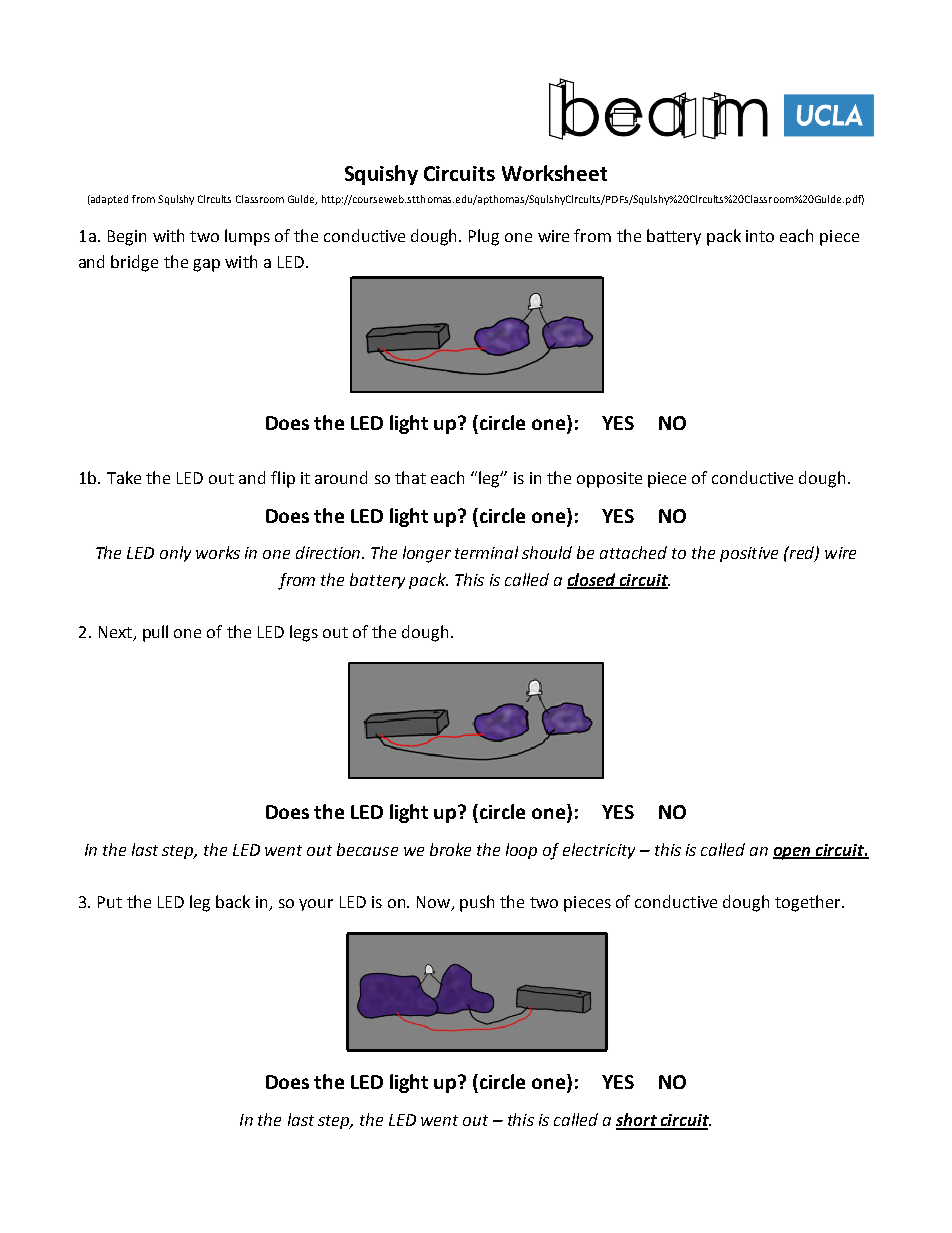 Image resolution: width=952 pixels, height=1233 pixels. Describe the element at coordinates (155, 633) in the page. I see `pull` at that location.
